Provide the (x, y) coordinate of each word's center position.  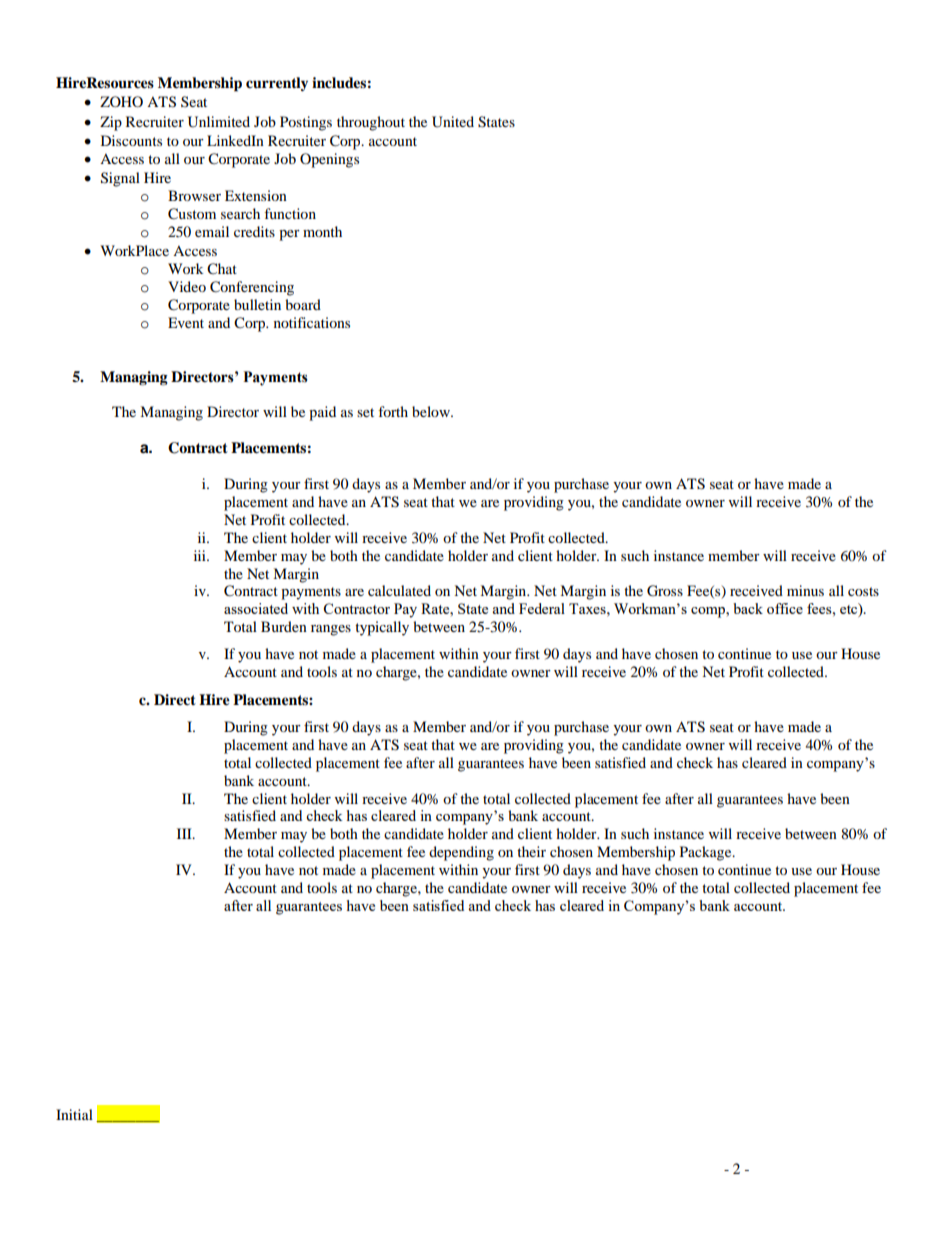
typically (382, 628)
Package (707, 853)
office (785, 608)
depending (461, 853)
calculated (399, 590)
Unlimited (219, 122)
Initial (74, 1114)
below (432, 411)
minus (805, 590)
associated (256, 608)
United (453, 122)
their (531, 851)
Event (186, 322)
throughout (371, 123)
